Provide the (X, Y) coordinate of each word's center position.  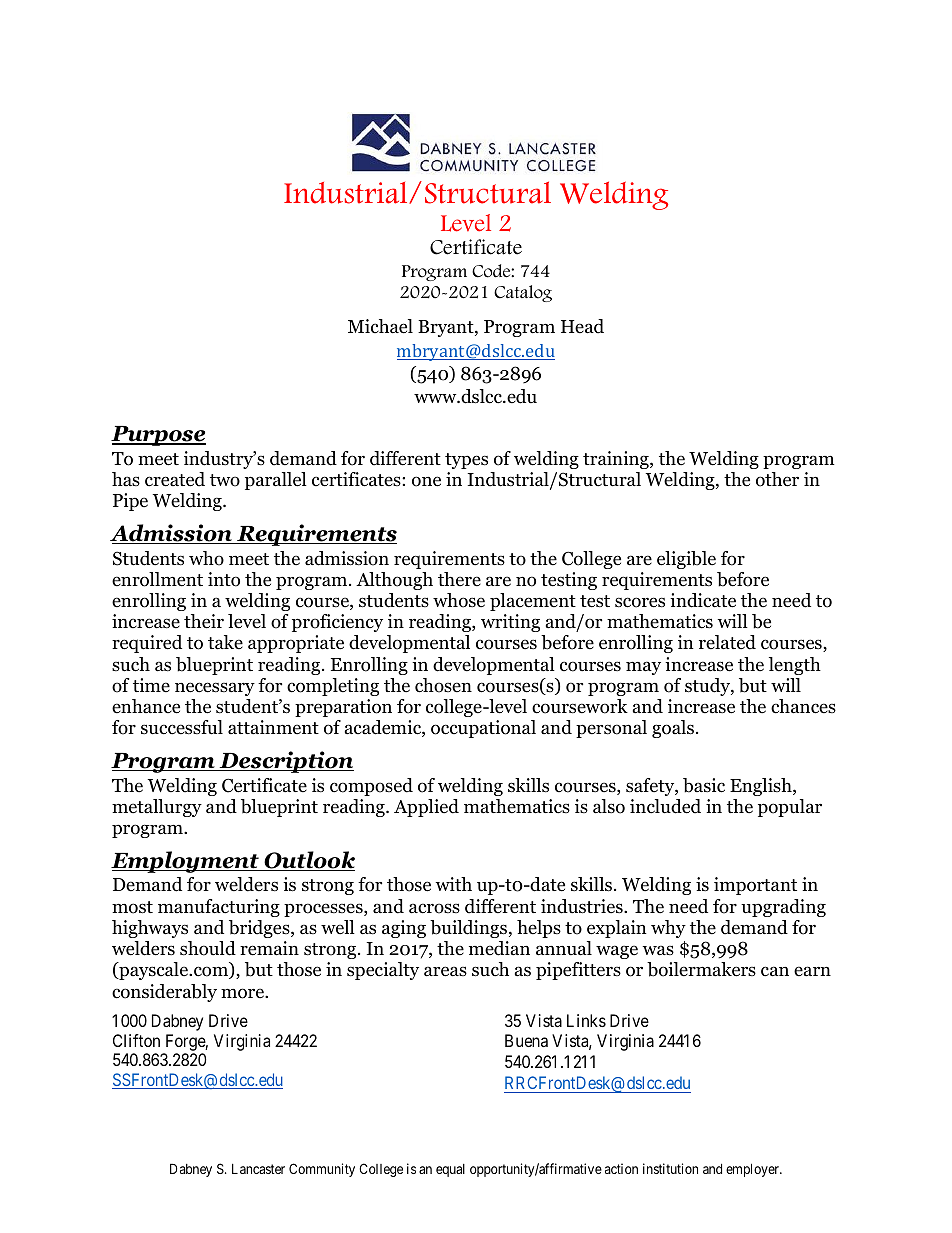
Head (582, 326)
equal (450, 1170)
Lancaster (258, 1169)
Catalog (523, 293)
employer (754, 1170)
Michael (380, 326)
